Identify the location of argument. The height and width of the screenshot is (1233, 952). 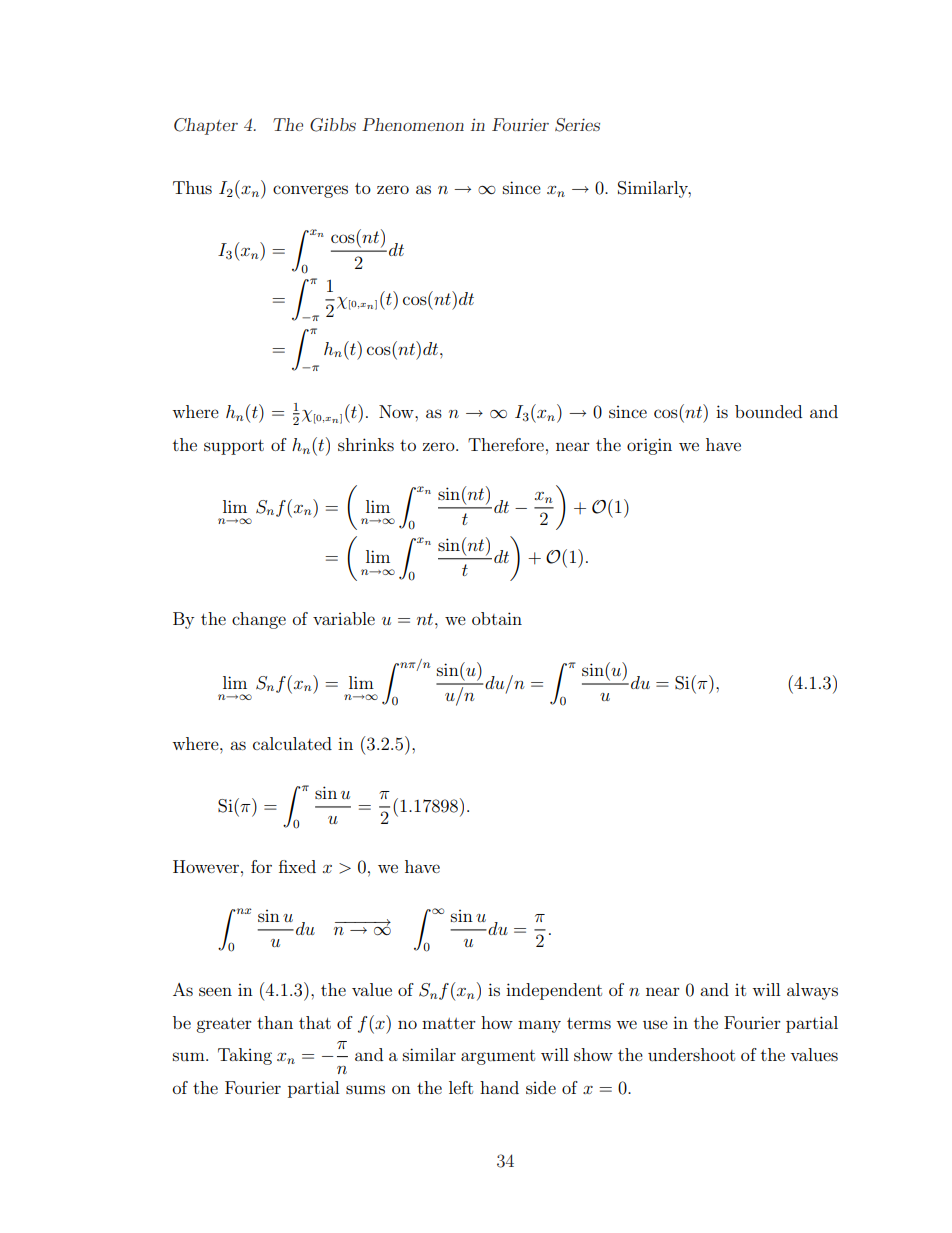
(498, 1057).
